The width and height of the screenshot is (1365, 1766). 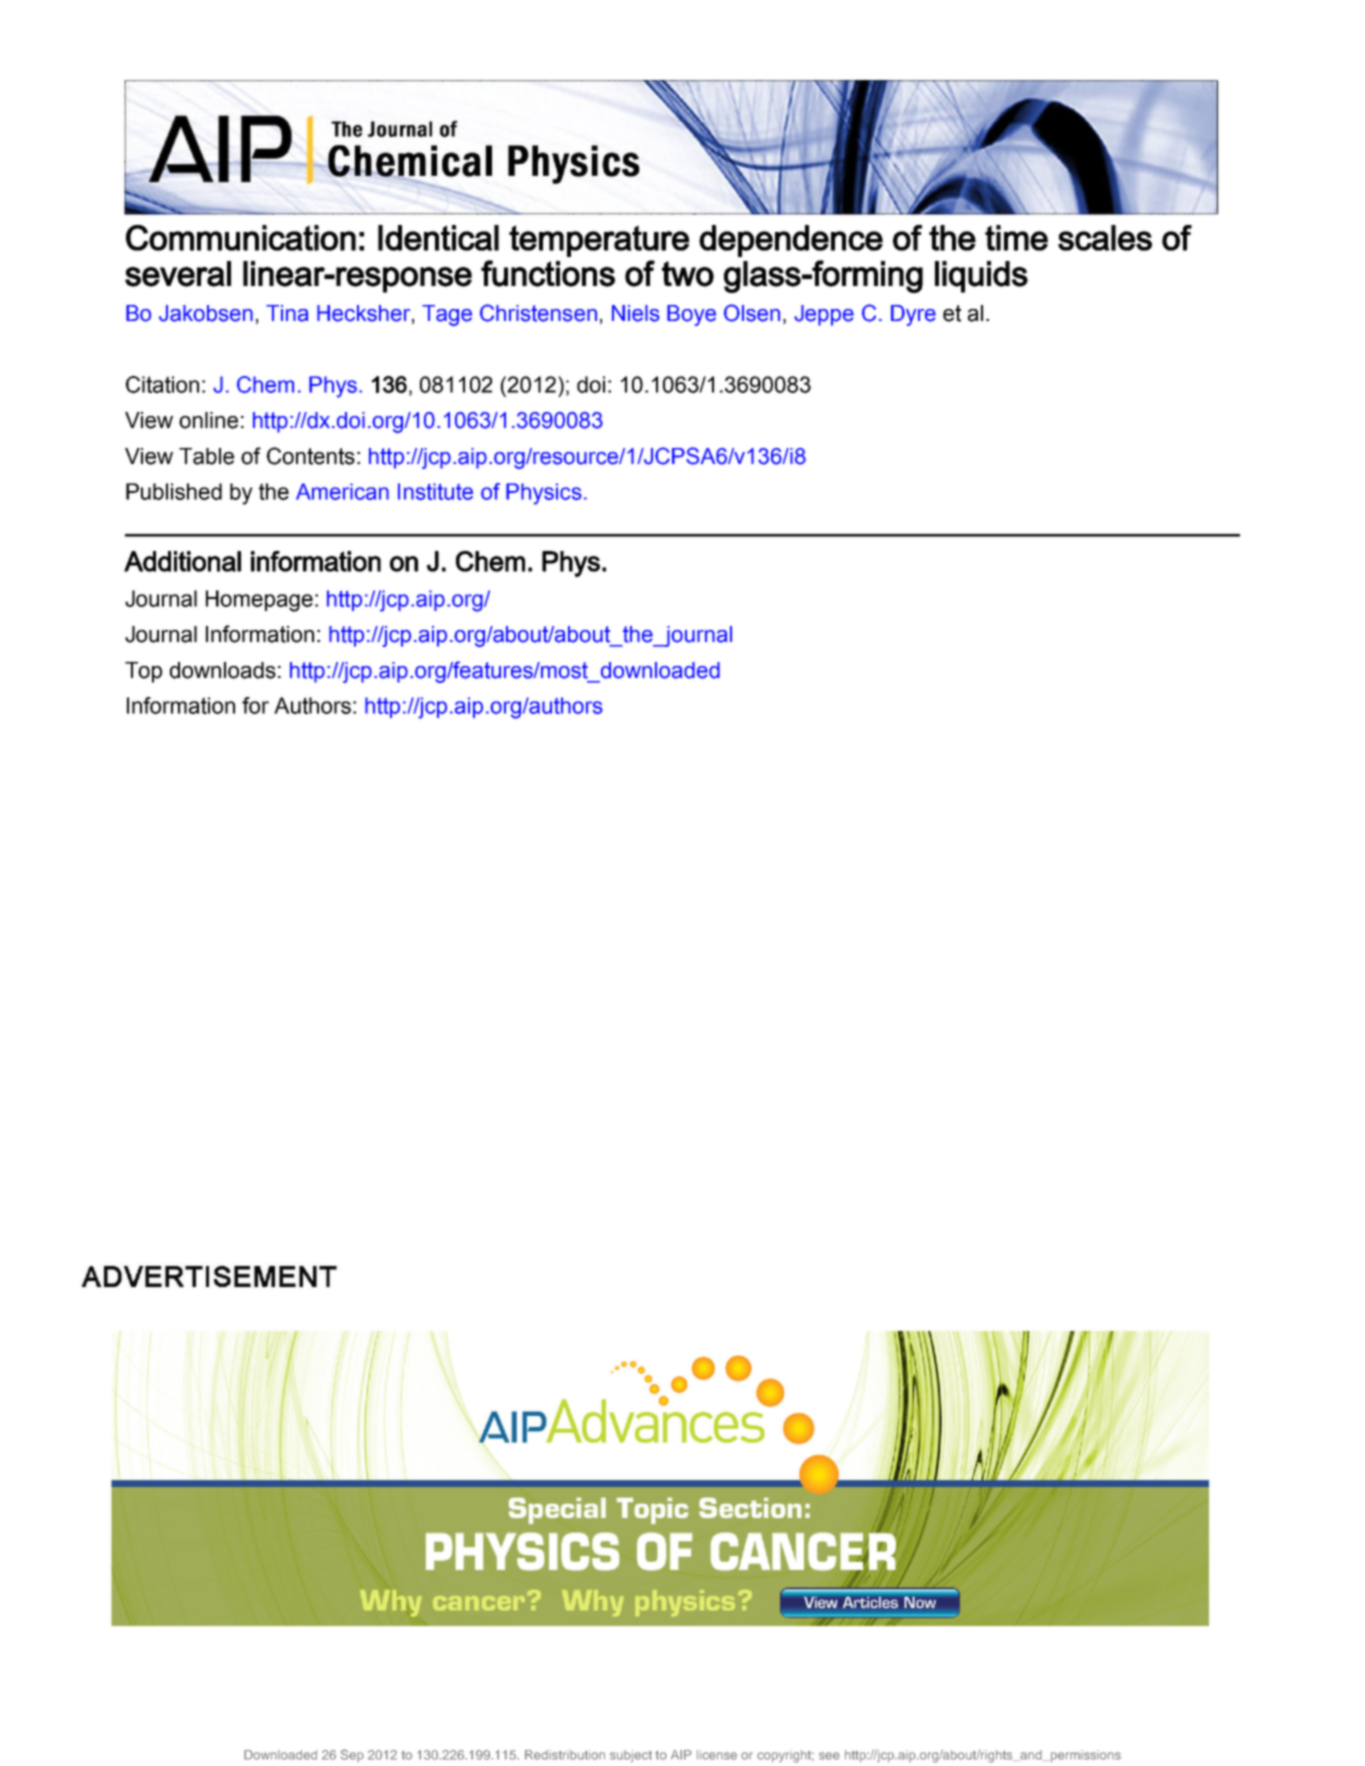 I want to click on Top, so click(x=143, y=672).
